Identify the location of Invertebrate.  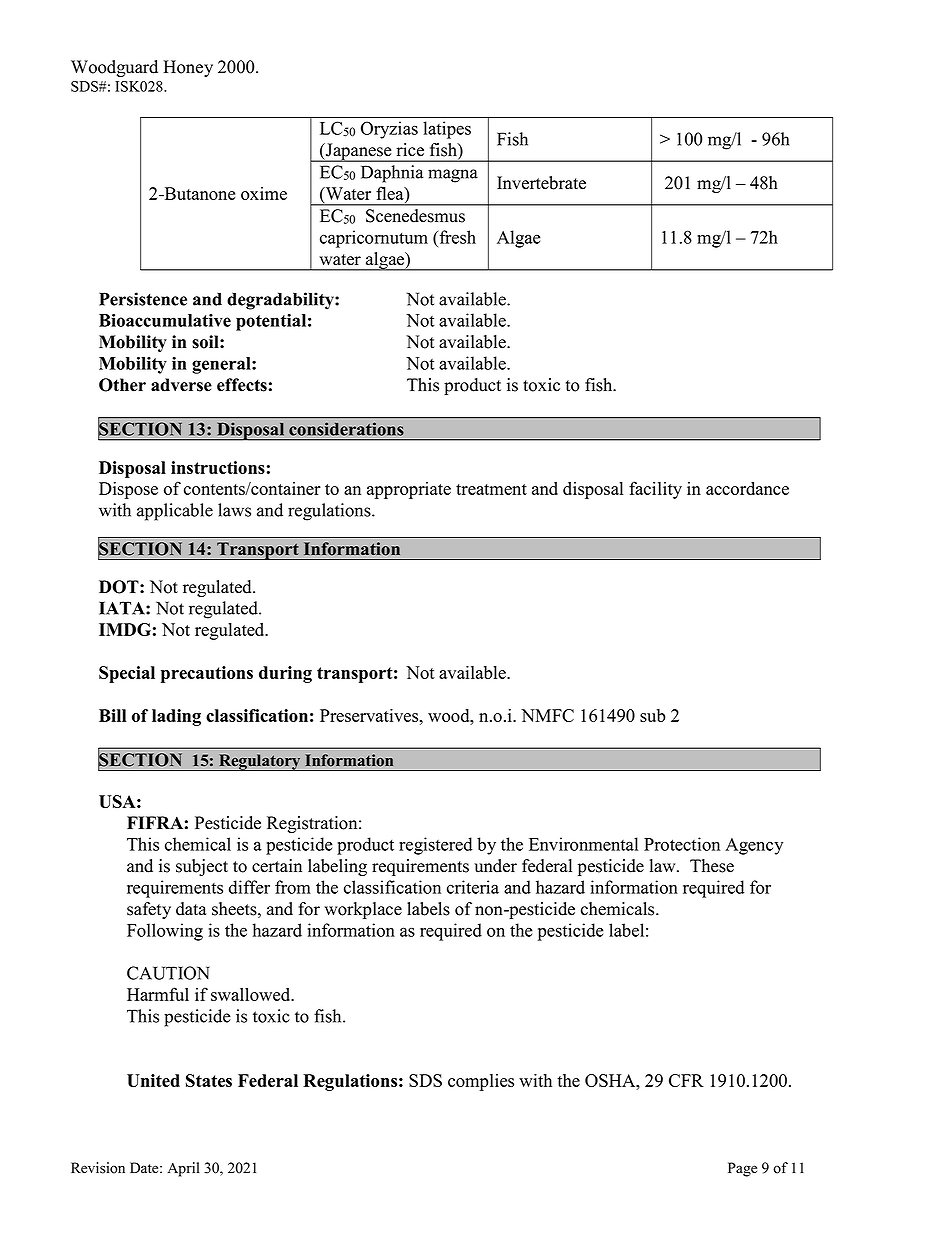
(541, 183).
